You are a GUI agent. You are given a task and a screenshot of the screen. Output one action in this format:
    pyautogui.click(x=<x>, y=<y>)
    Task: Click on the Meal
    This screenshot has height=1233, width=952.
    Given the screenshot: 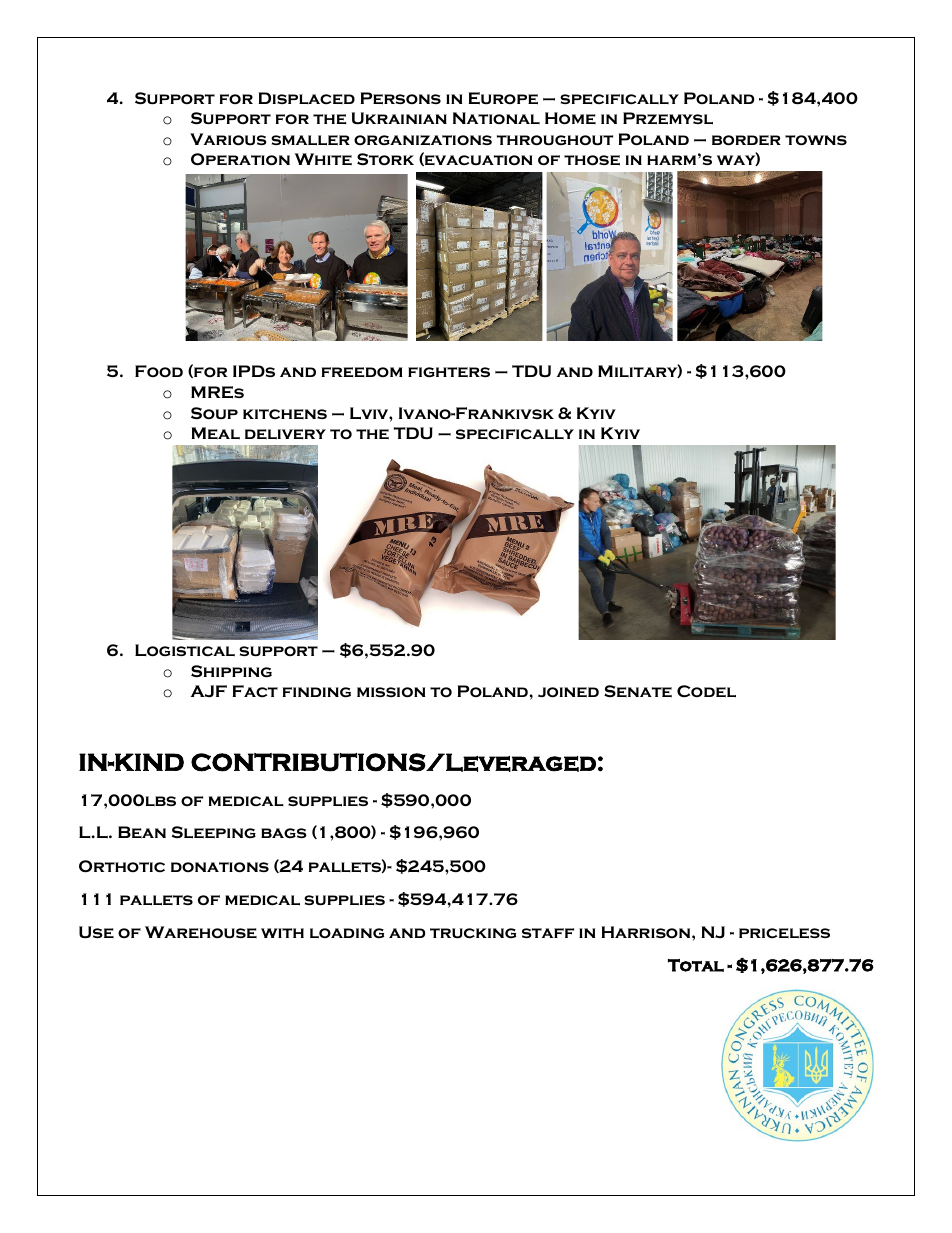 What is the action you would take?
    pyautogui.click(x=216, y=433)
